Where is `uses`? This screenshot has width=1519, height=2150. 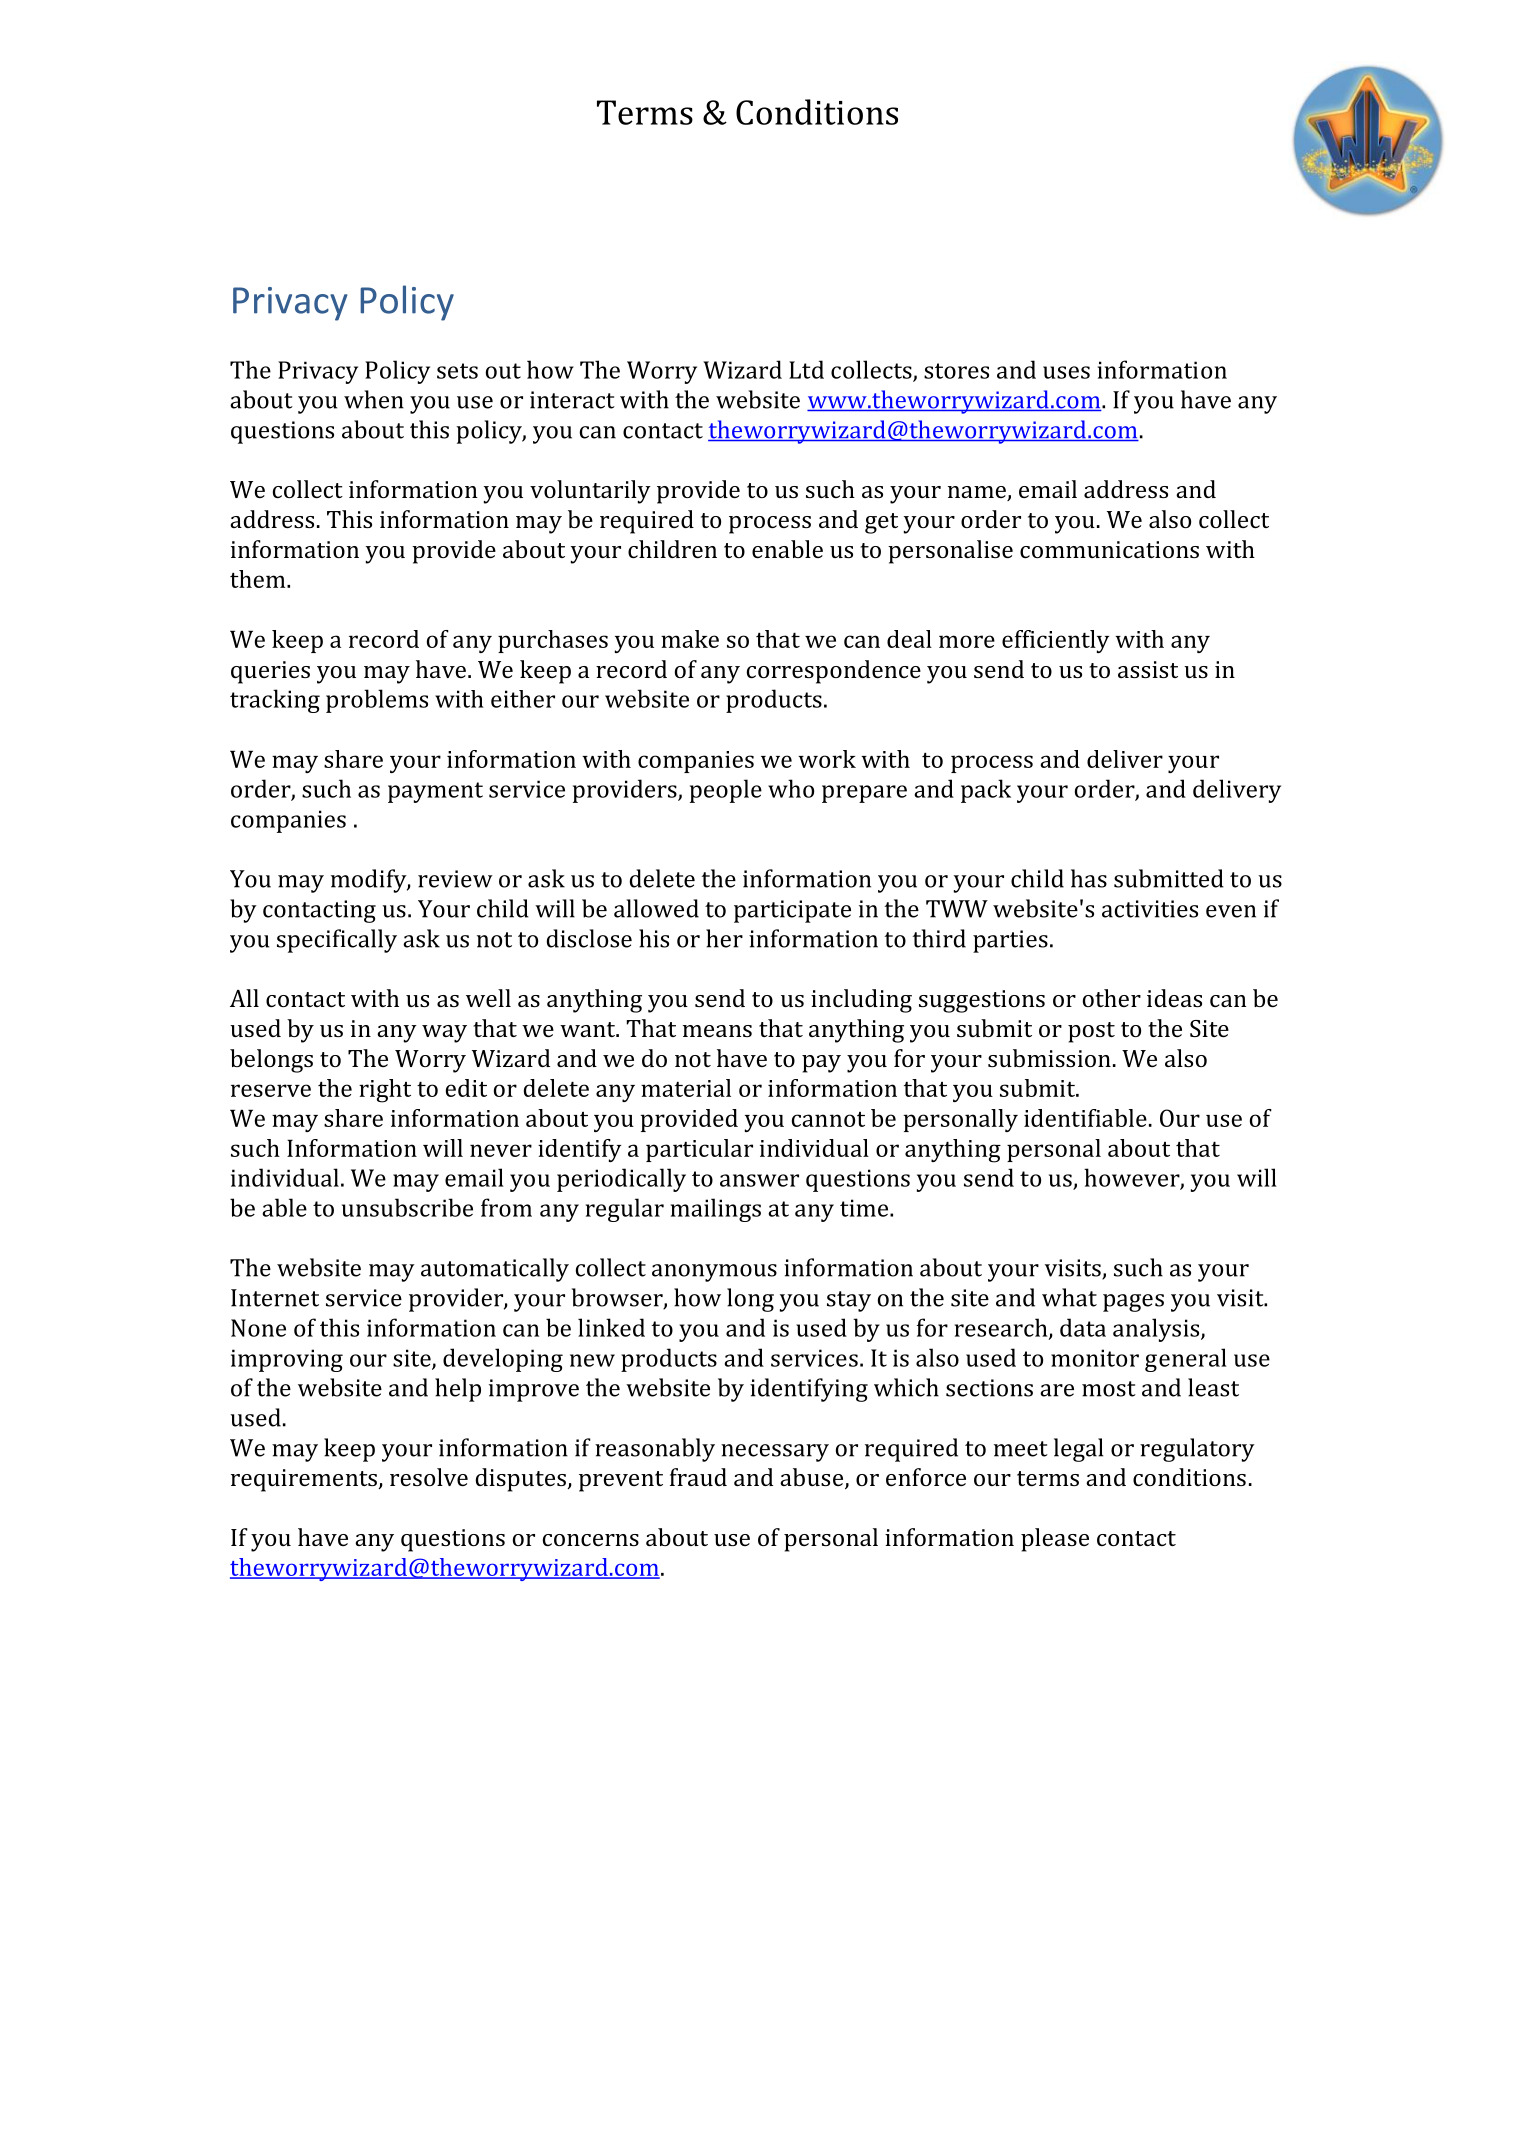
uses is located at coordinates (1066, 372).
